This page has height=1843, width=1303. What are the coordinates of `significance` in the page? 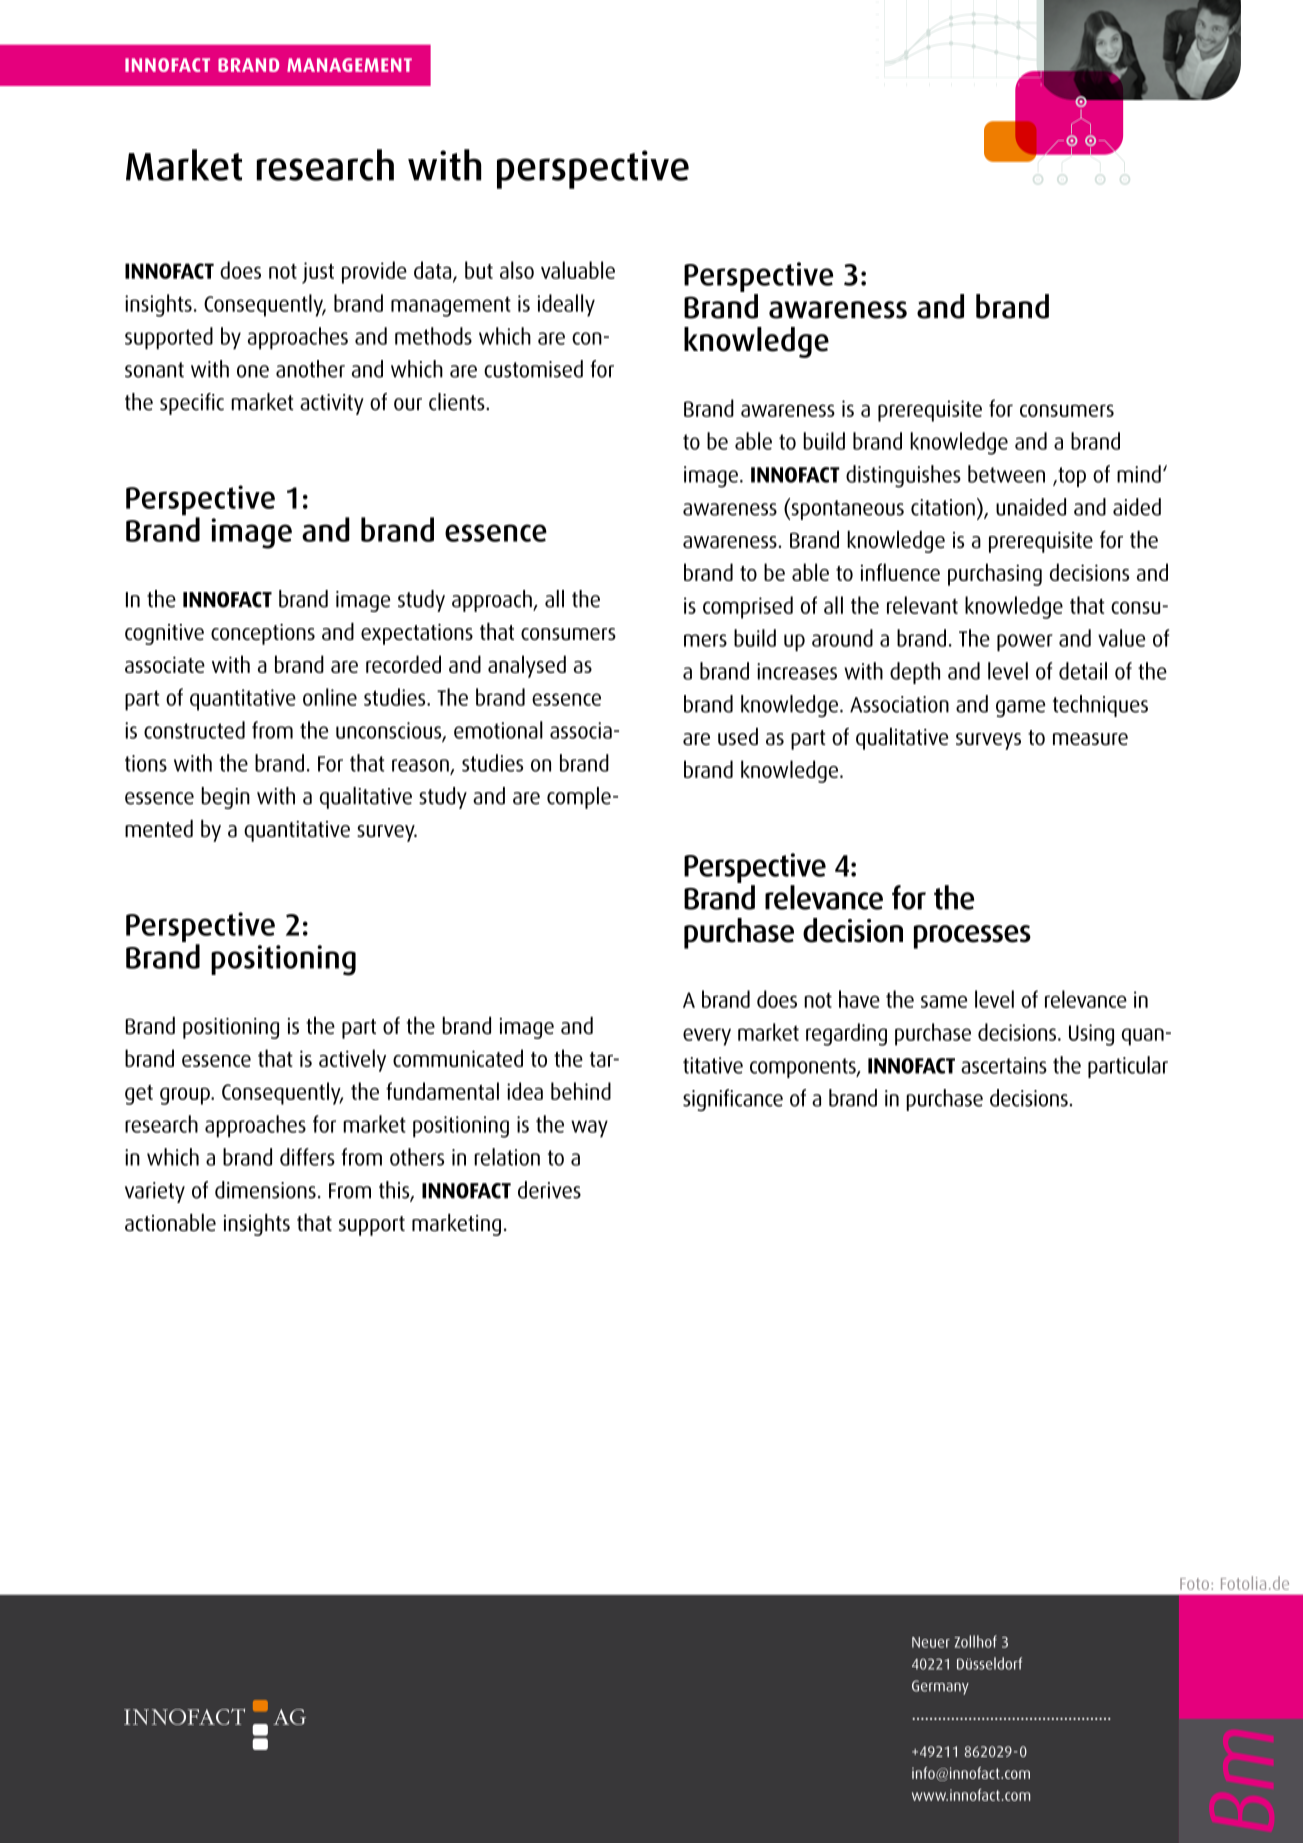 It's located at (733, 1100).
